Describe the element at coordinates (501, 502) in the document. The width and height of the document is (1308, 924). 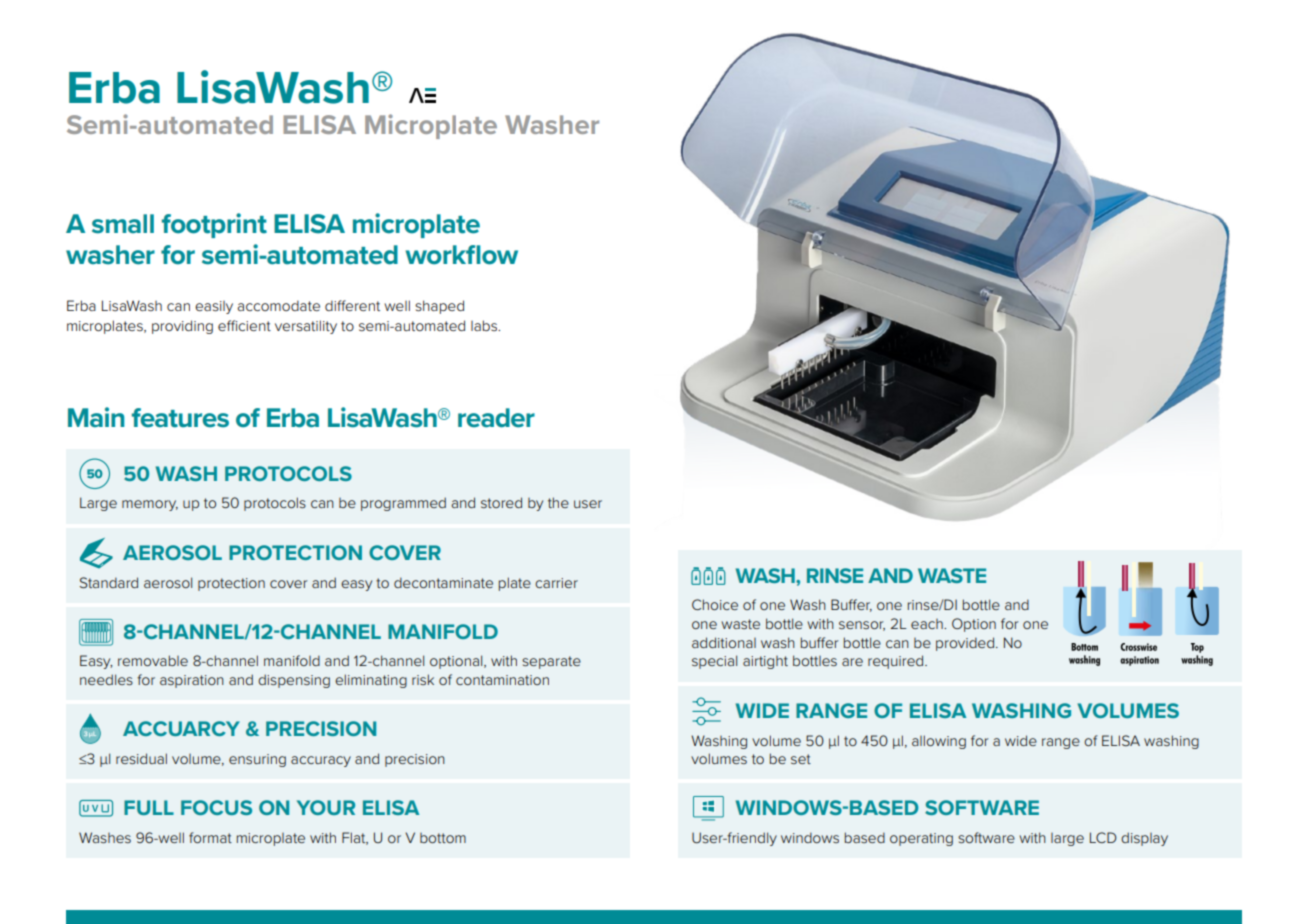
I see `stored` at that location.
